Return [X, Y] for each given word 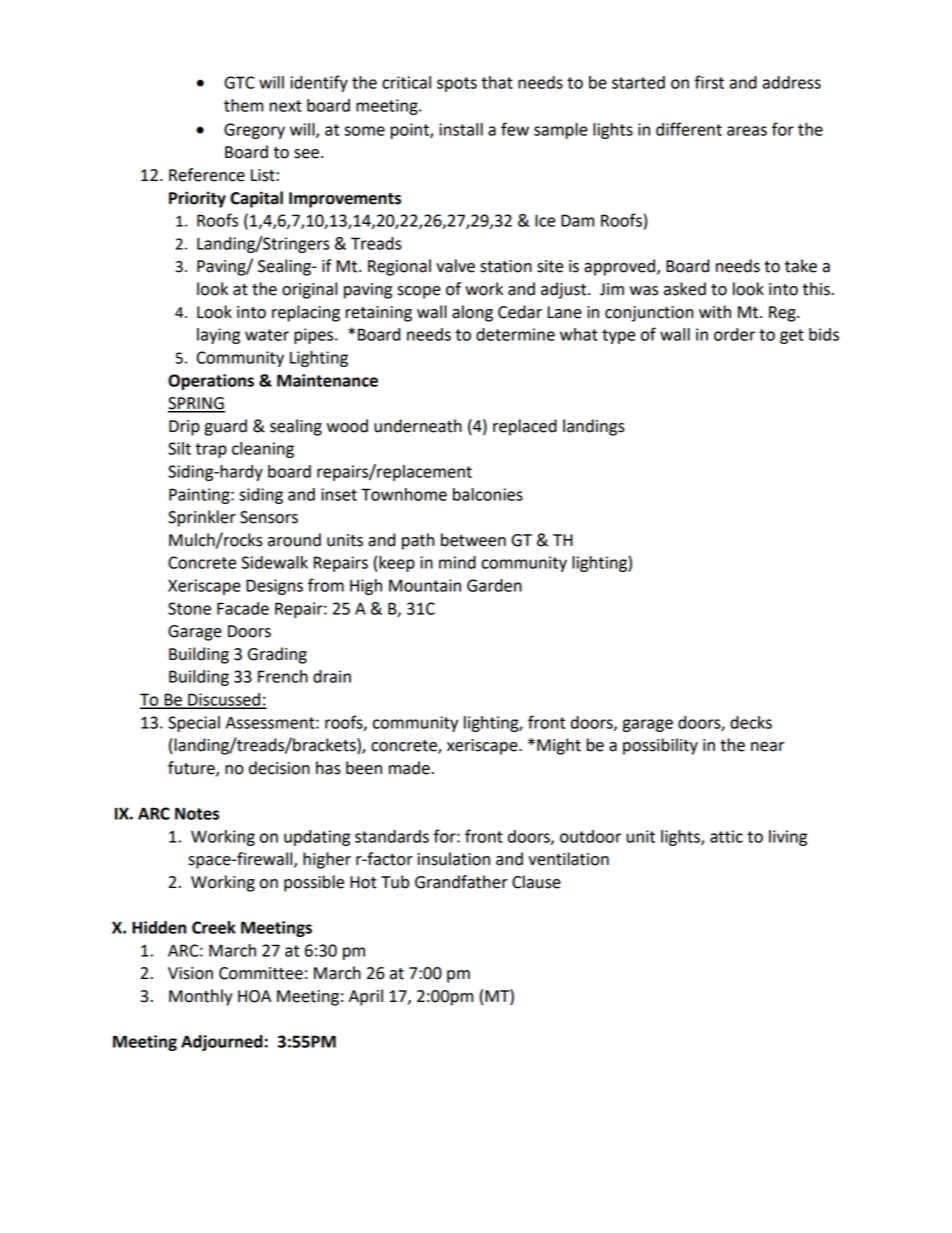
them [243, 105]
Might [559, 746]
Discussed [224, 700]
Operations [211, 382]
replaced [525, 427]
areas [747, 131]
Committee [261, 973]
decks [751, 722]
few [515, 129]
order [734, 334]
